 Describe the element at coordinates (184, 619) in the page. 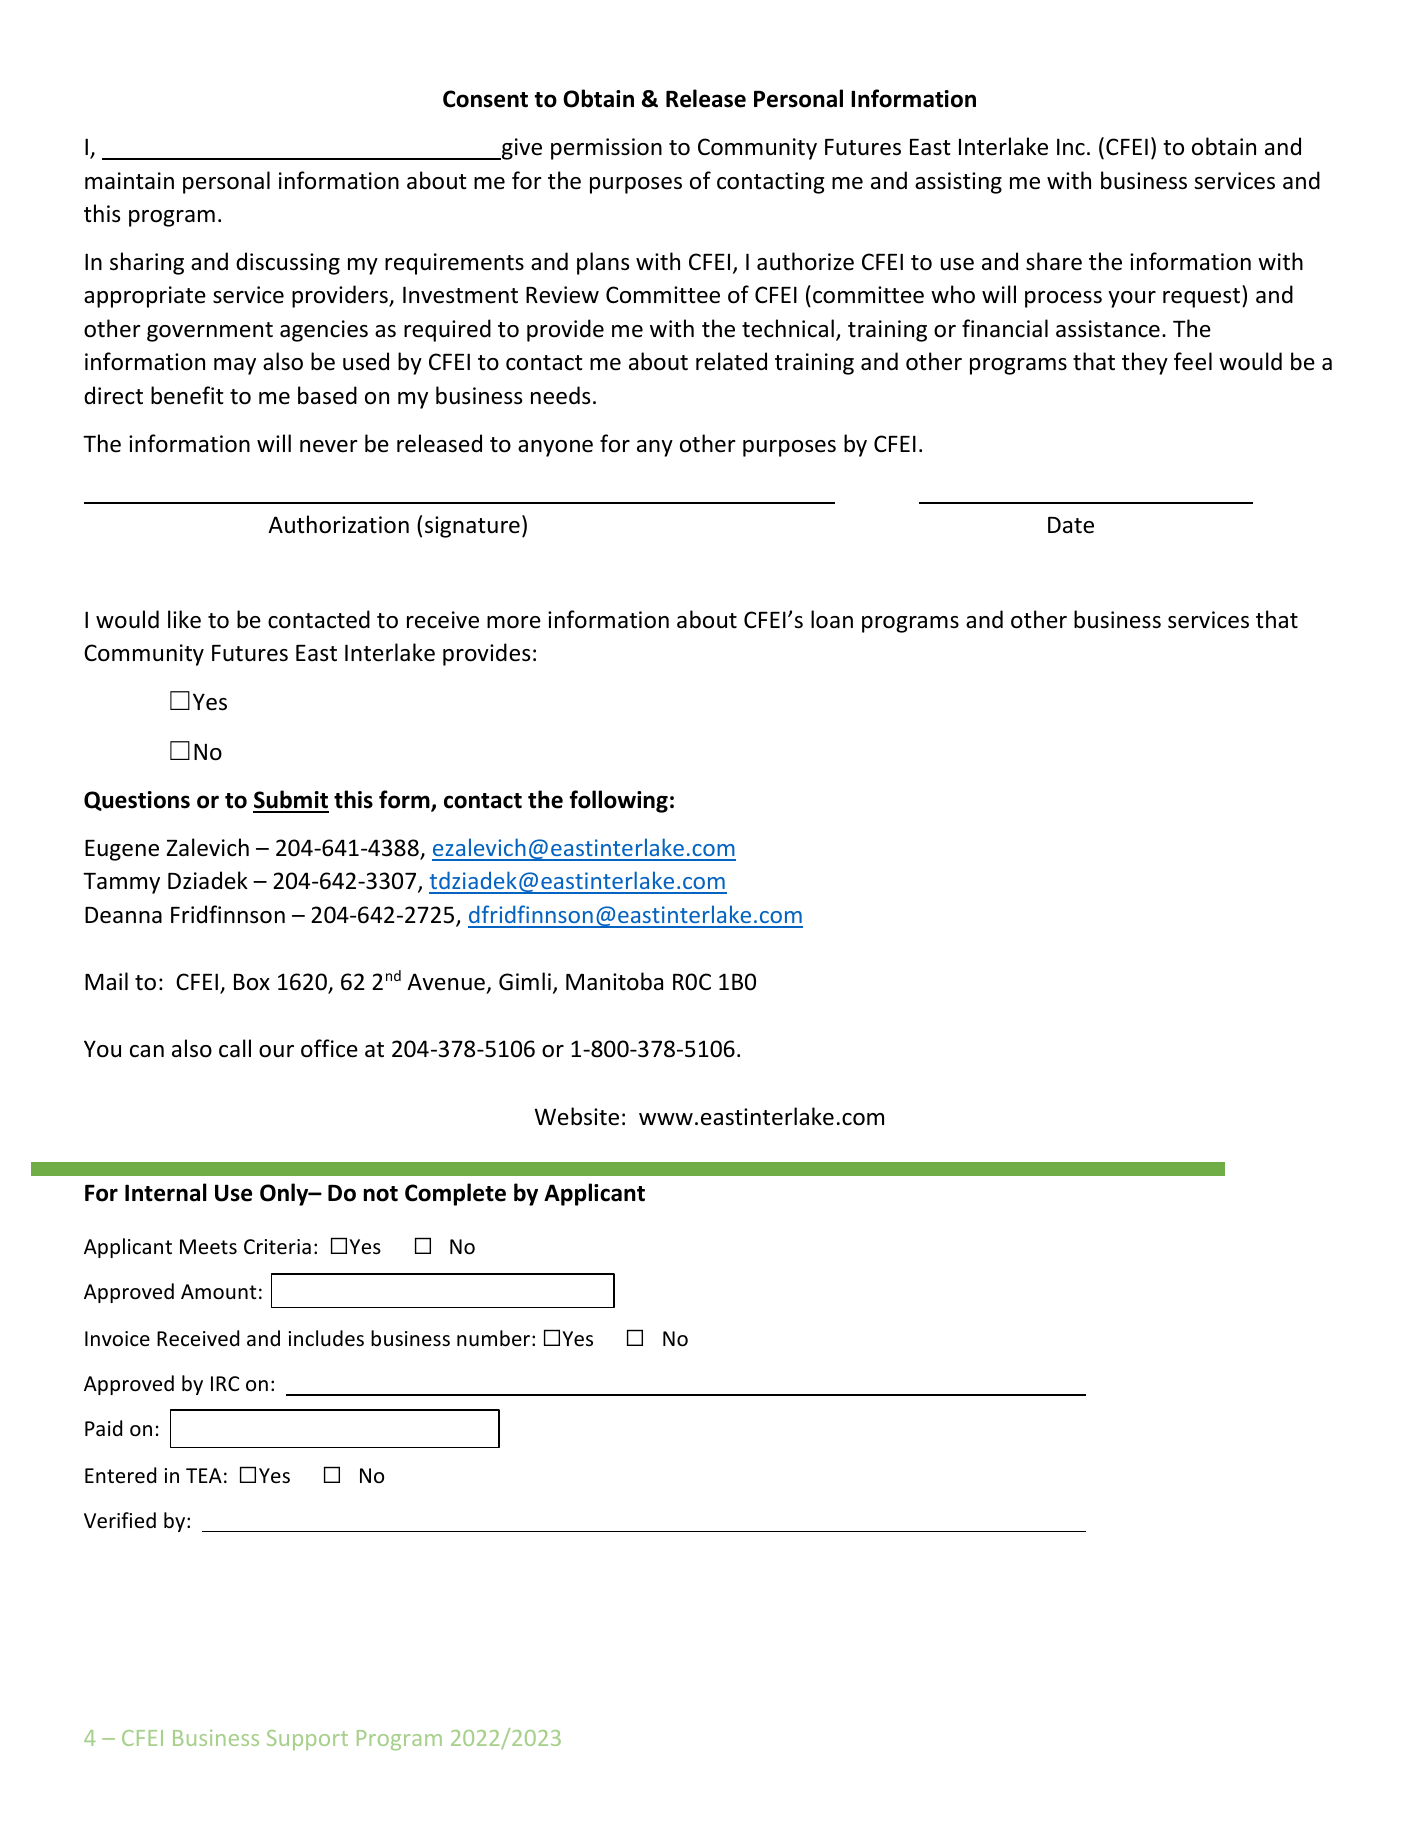

I see `like` at that location.
